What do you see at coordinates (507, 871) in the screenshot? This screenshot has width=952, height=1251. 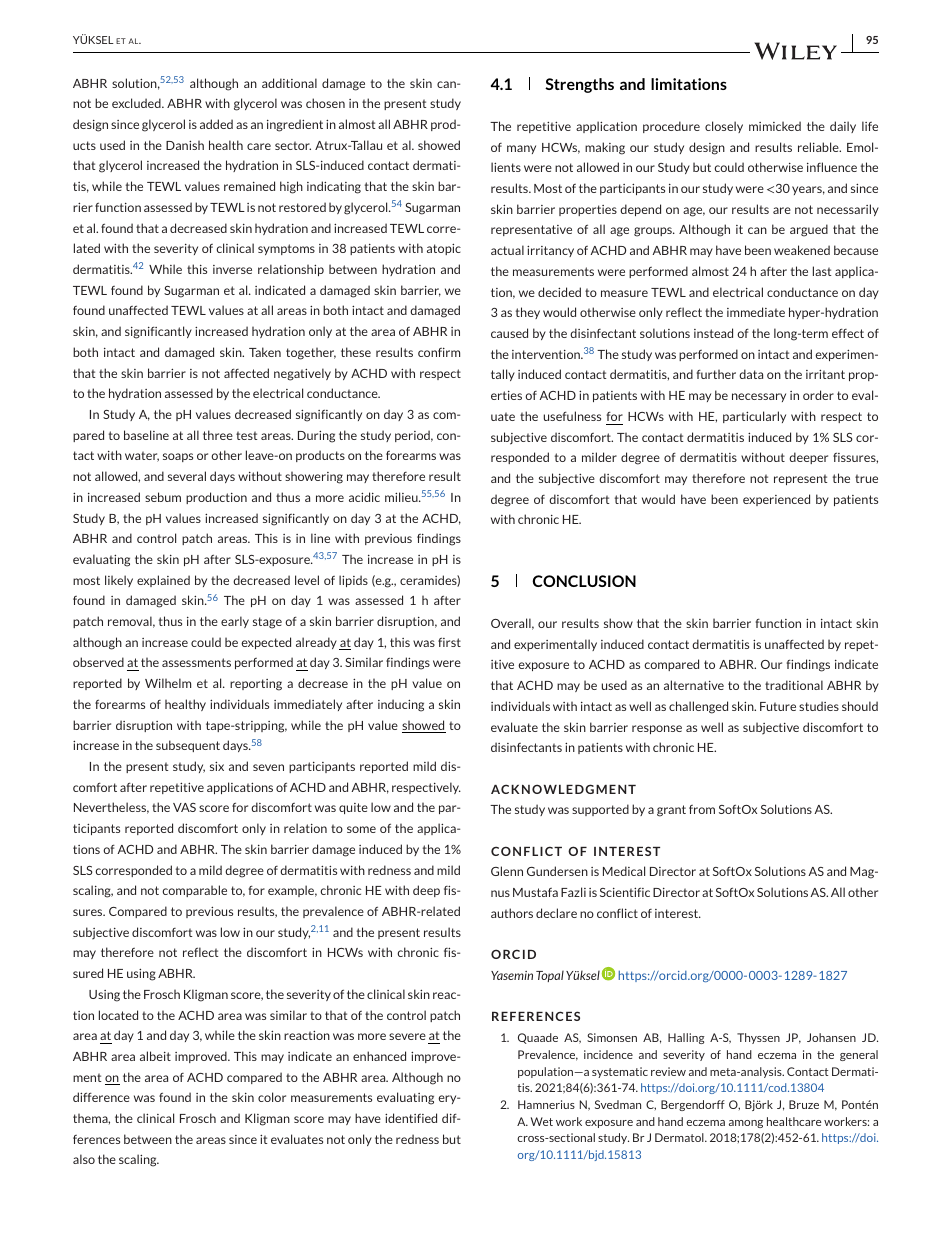 I see `Glenn` at bounding box center [507, 871].
